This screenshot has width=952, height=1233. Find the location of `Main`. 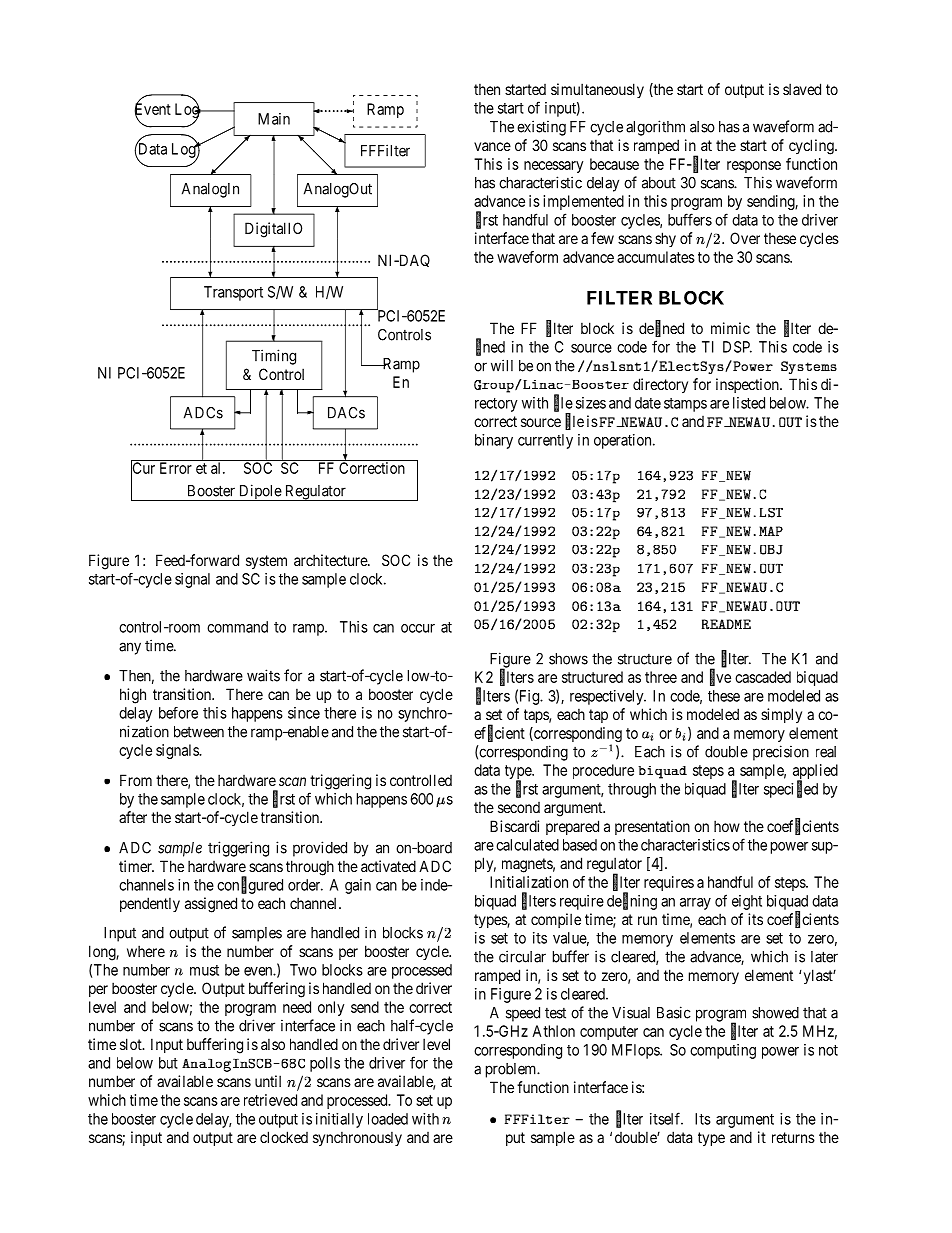

Main is located at coordinates (274, 119).
